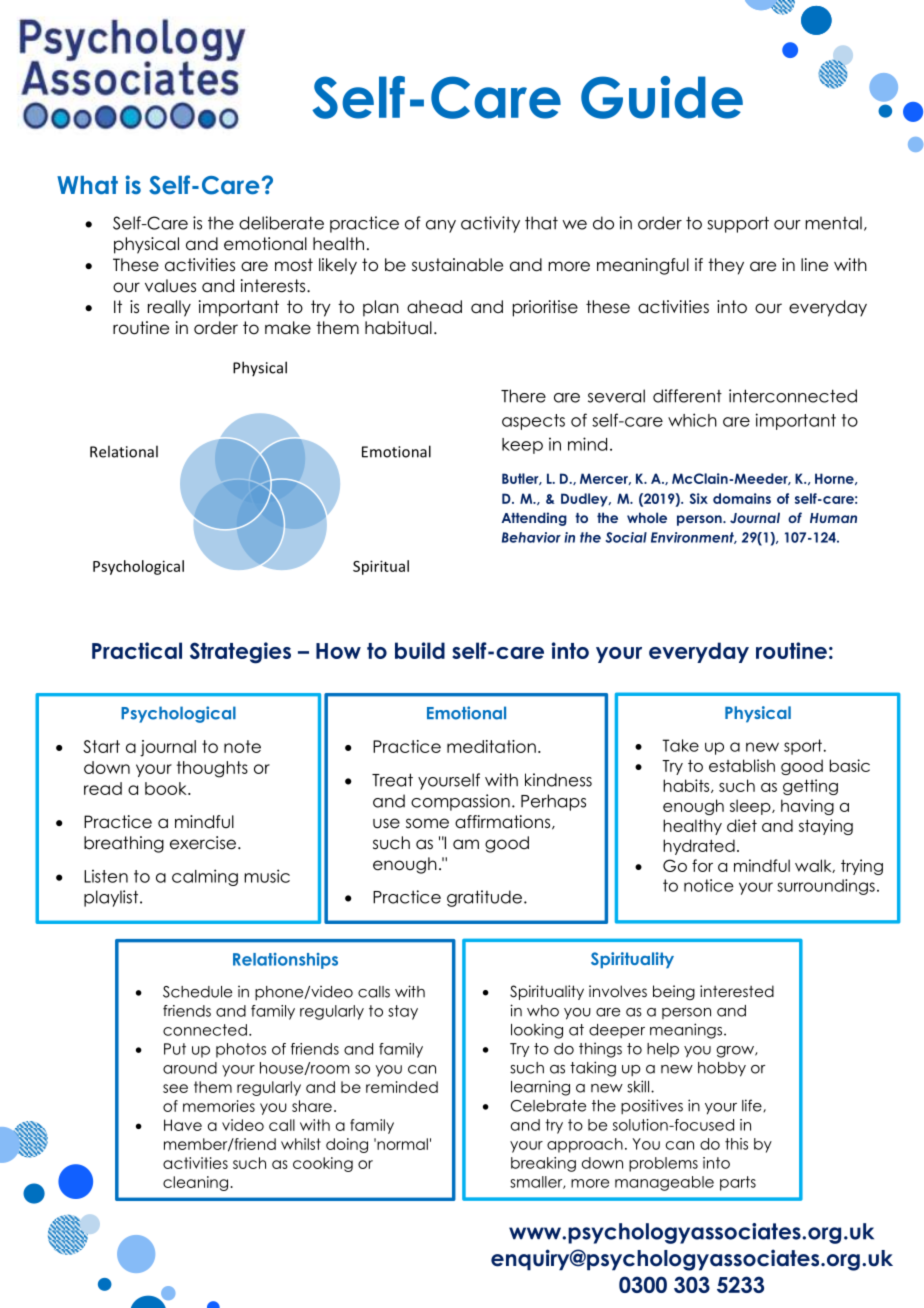  Describe the element at coordinates (490, 224) in the screenshot. I see `activity` at that location.
